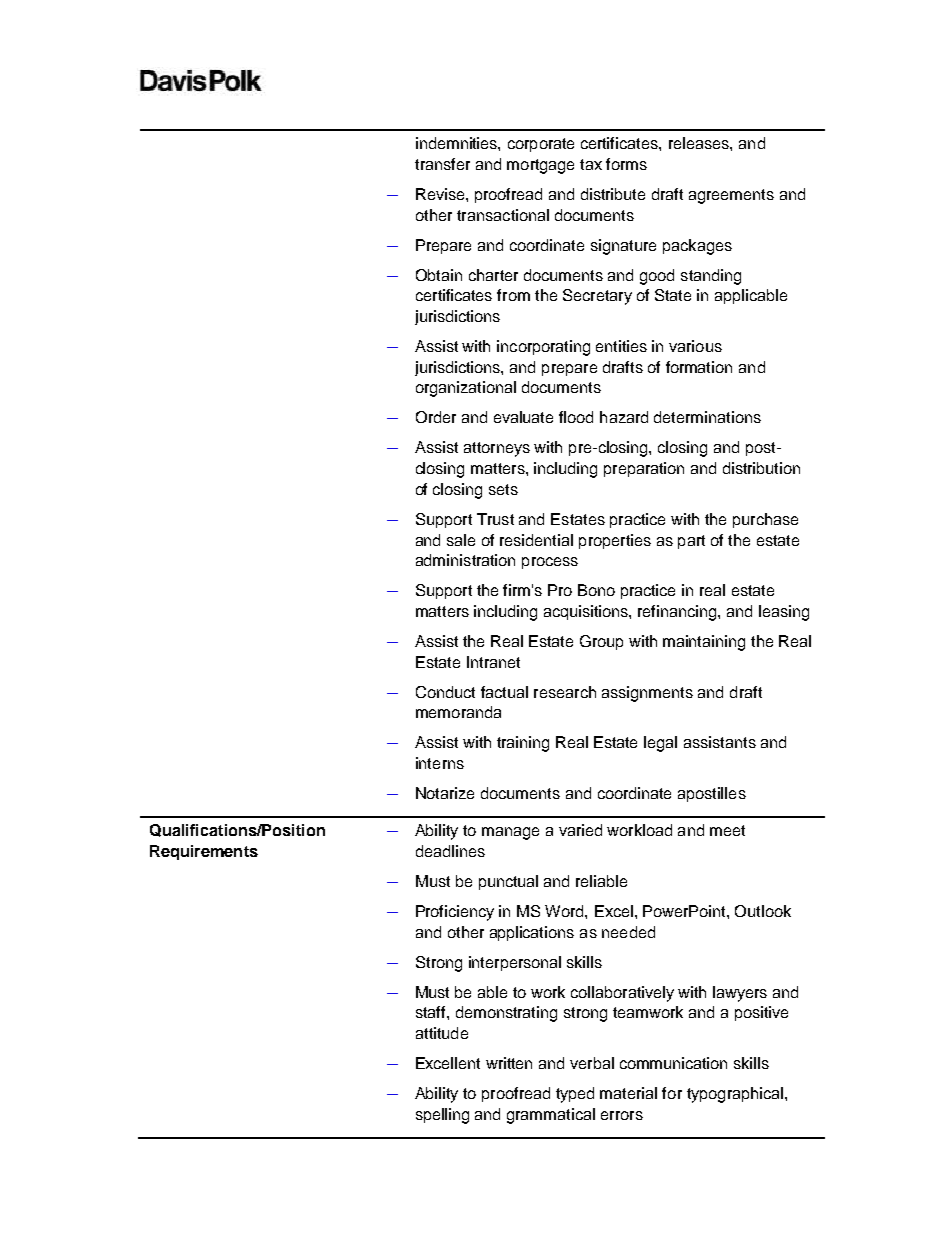  What do you see at coordinates (731, 196) in the image?
I see `agreements` at bounding box center [731, 196].
